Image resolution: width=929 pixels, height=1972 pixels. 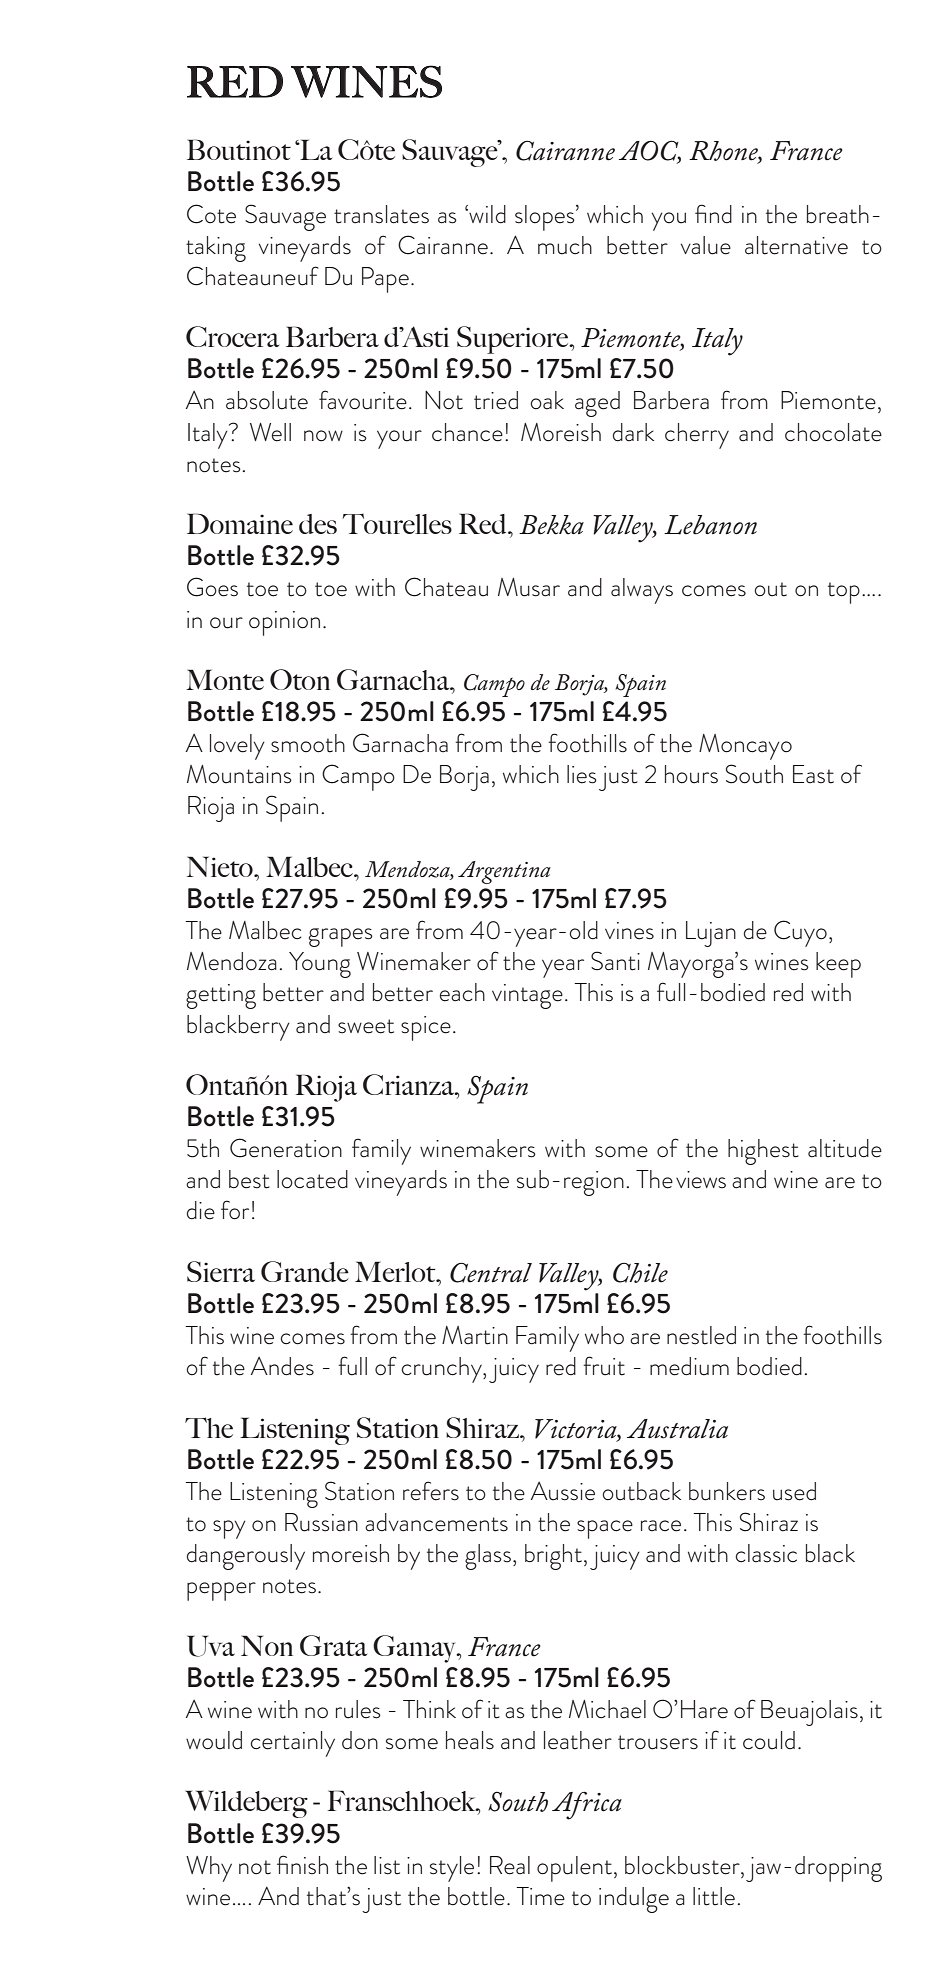 I want to click on little, so click(x=714, y=1896).
